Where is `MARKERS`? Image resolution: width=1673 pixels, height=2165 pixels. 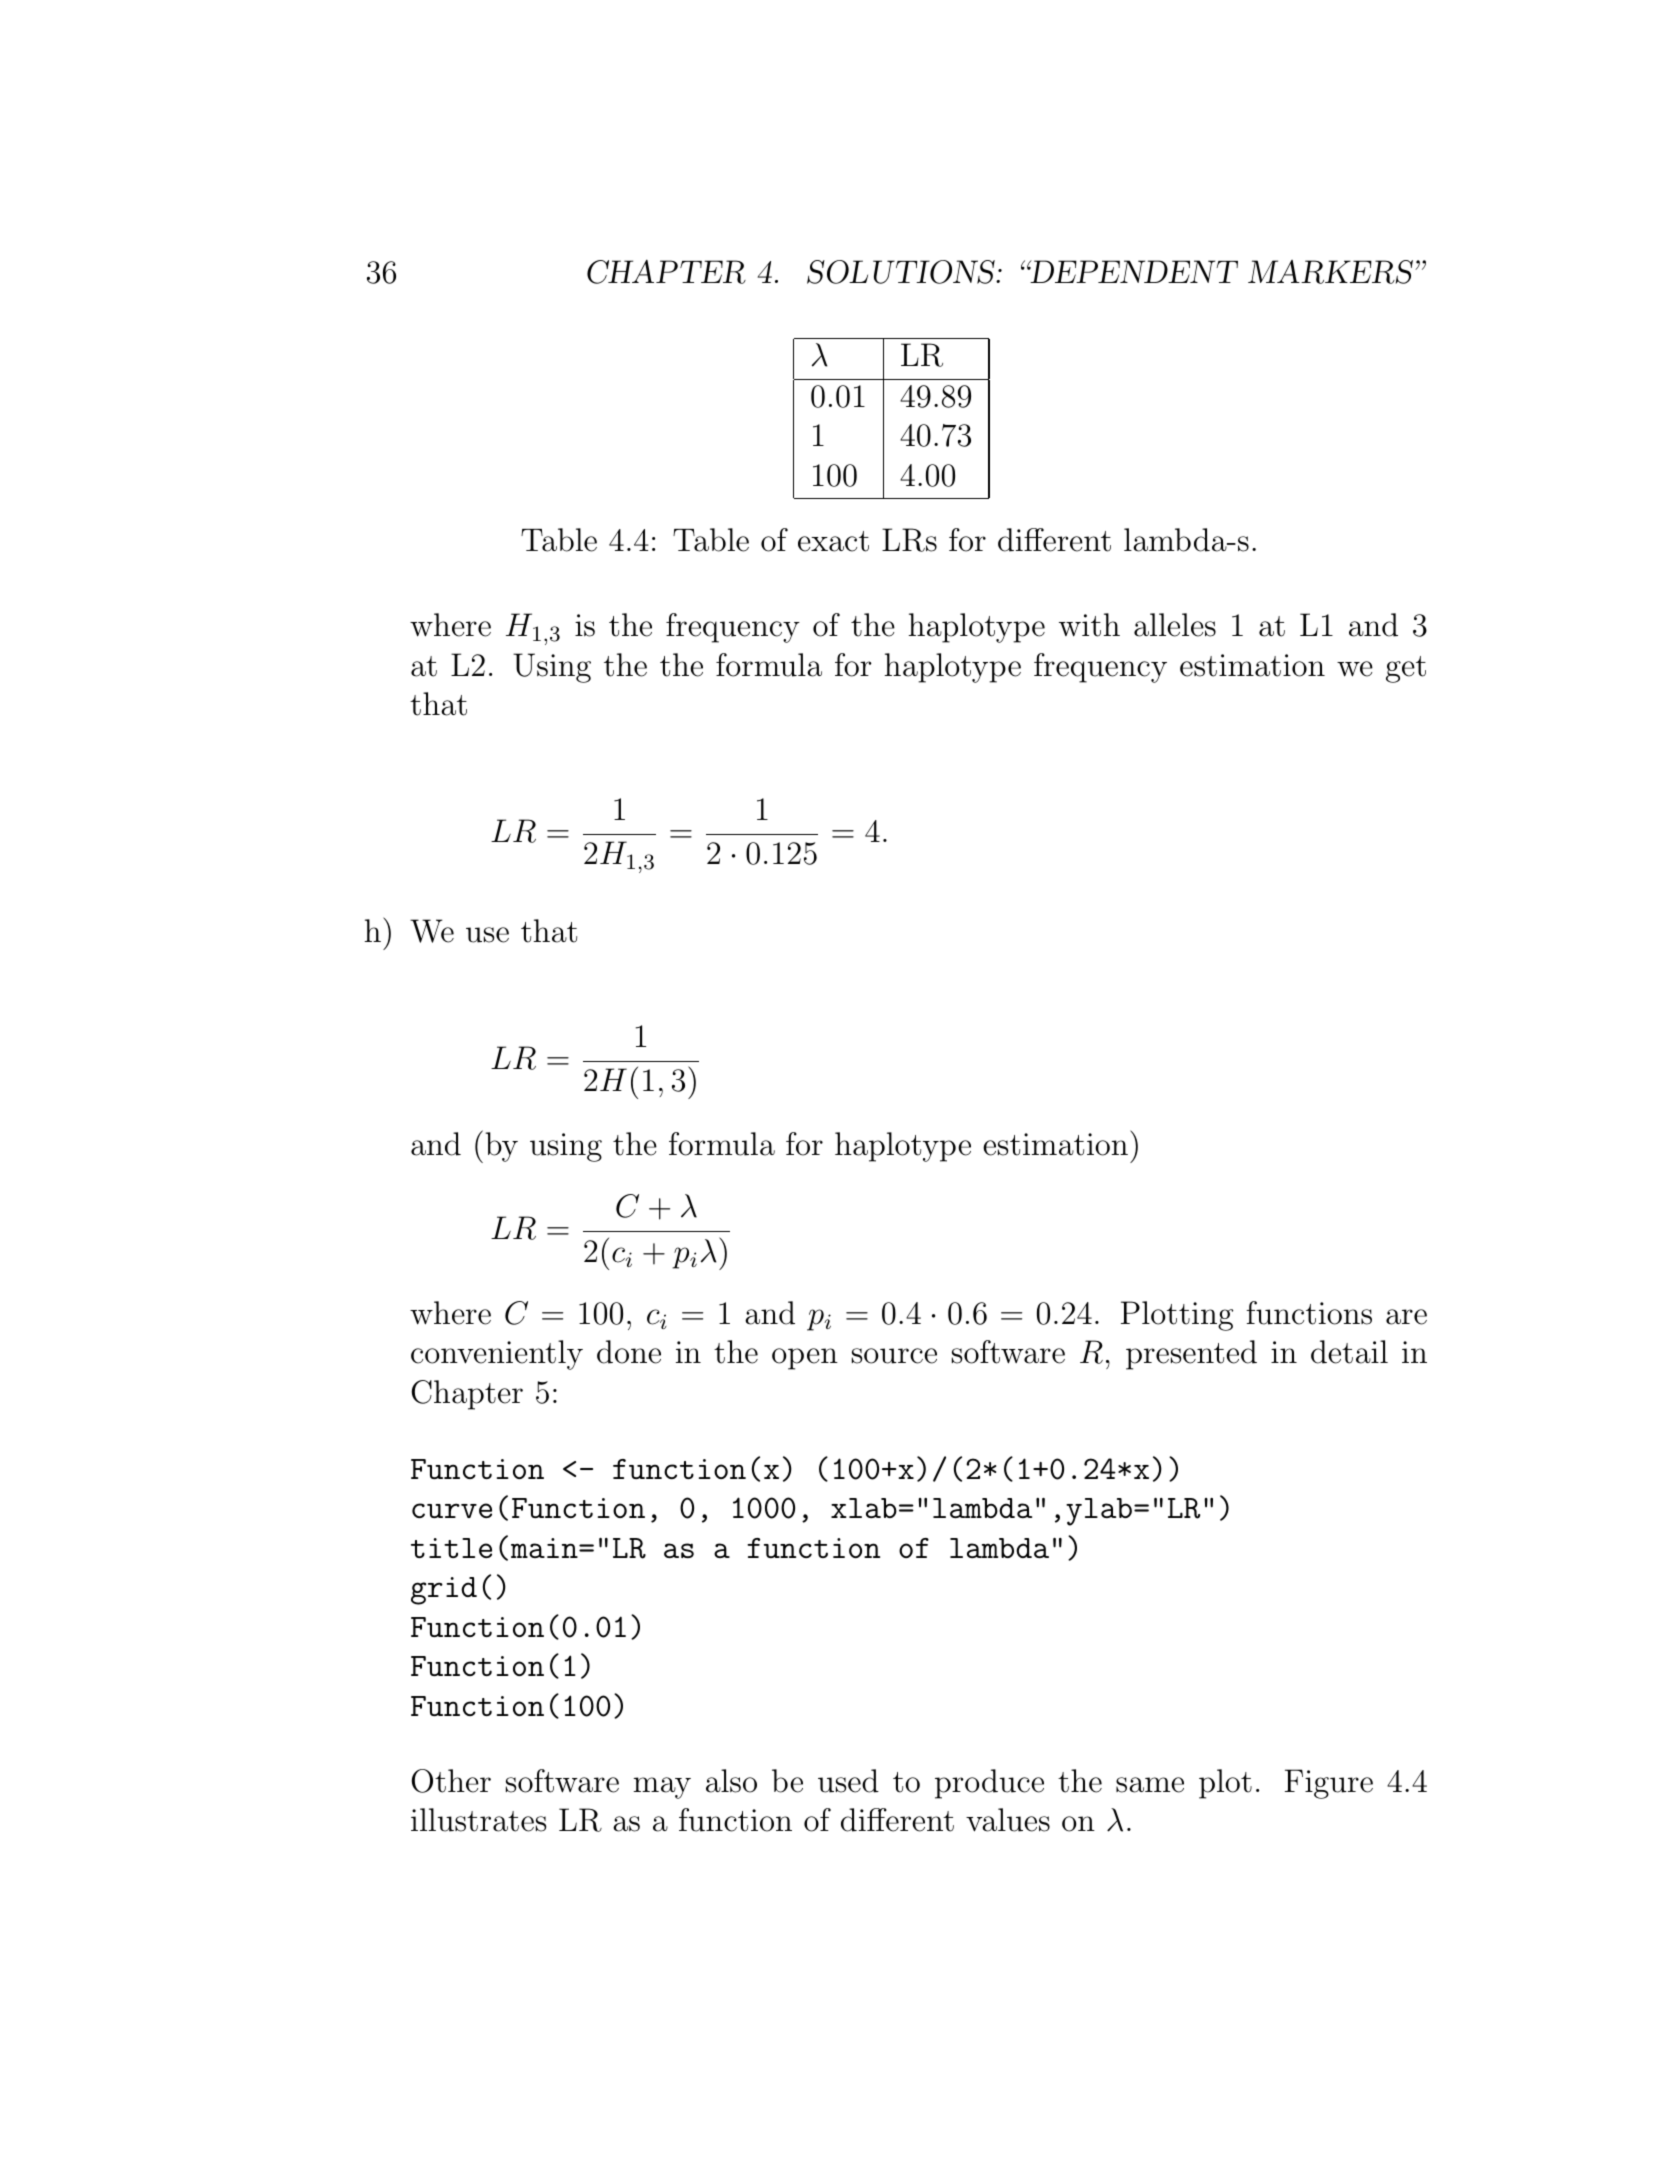 MARKERS is located at coordinates (1330, 272).
